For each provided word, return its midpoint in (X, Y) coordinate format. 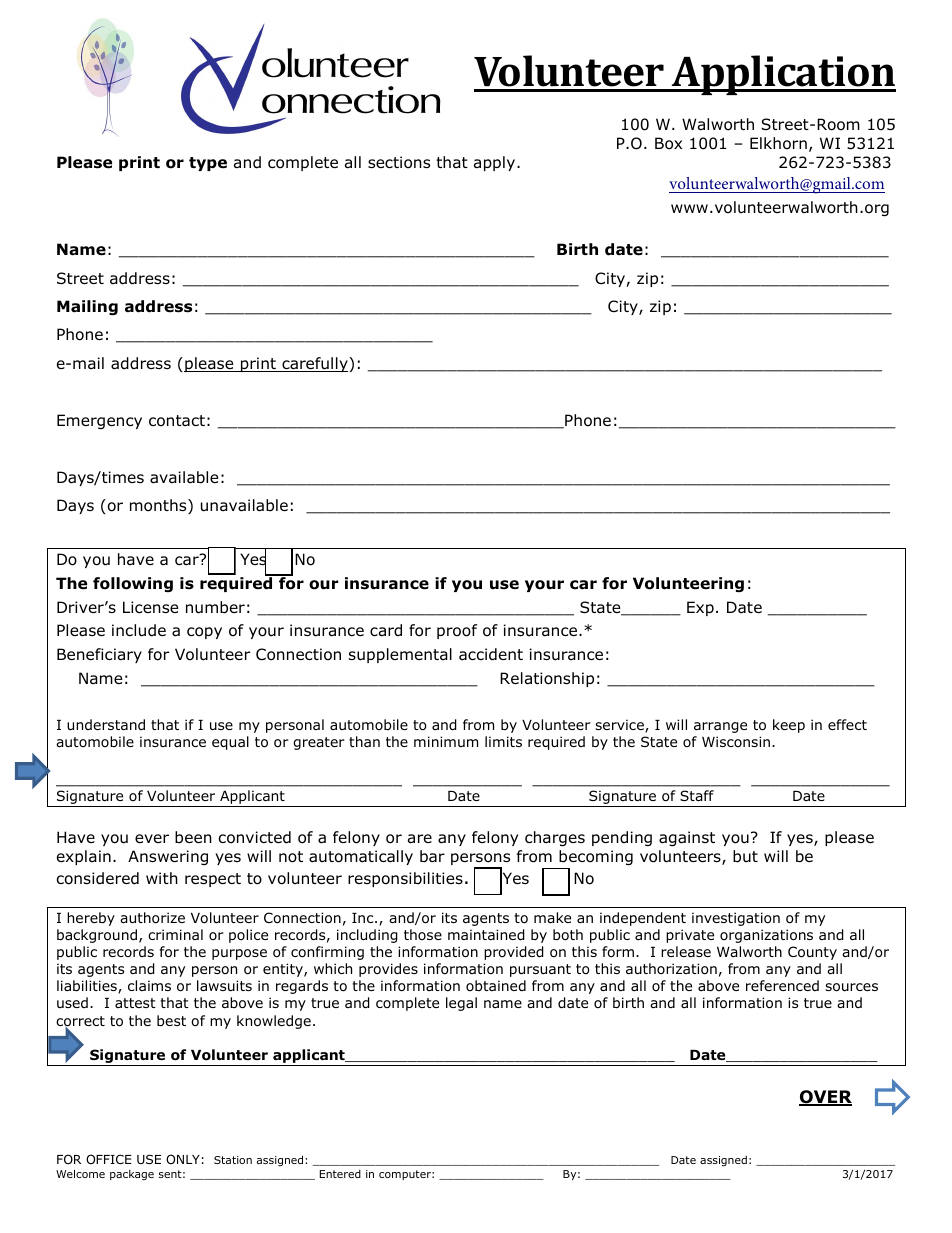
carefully (315, 364)
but (745, 856)
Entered (340, 1174)
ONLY (183, 1159)
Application (783, 75)
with (162, 878)
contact (177, 421)
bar (432, 856)
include (139, 630)
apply (496, 163)
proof (457, 631)
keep (789, 726)
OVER (825, 1098)
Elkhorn (778, 143)
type (208, 164)
